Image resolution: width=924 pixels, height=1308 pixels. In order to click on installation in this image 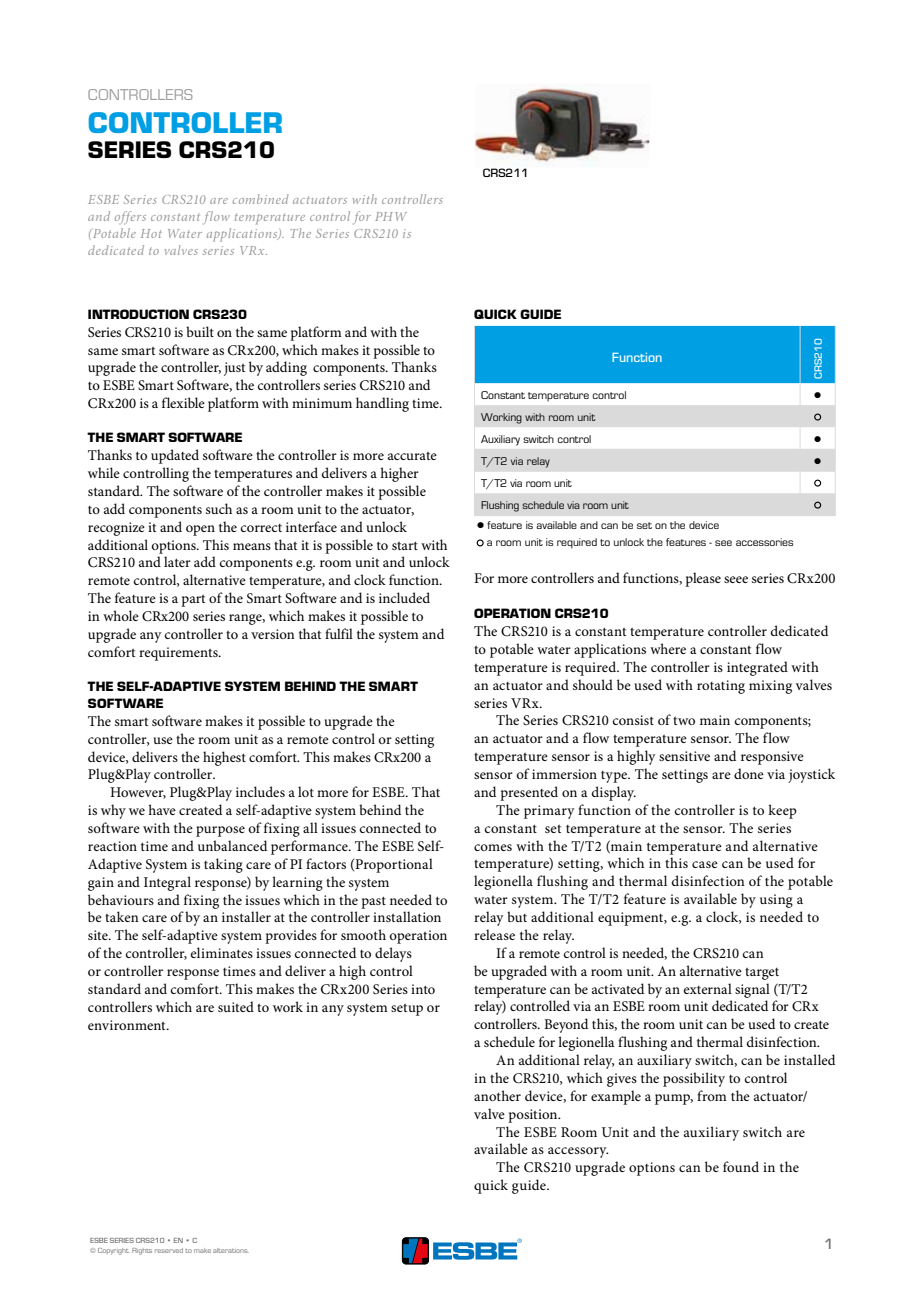, I will do `click(407, 916)`.
